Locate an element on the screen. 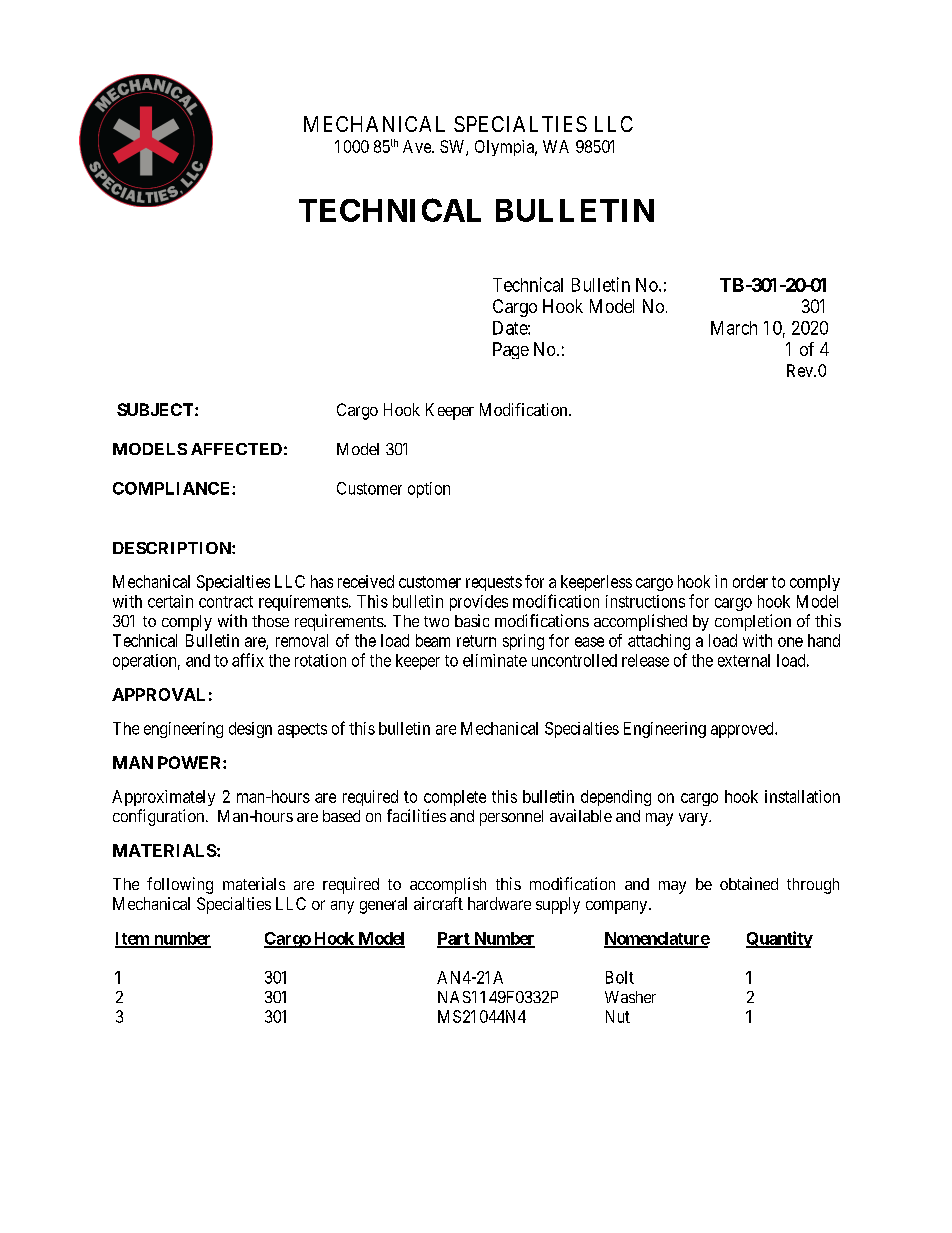  completion is located at coordinates (753, 622).
